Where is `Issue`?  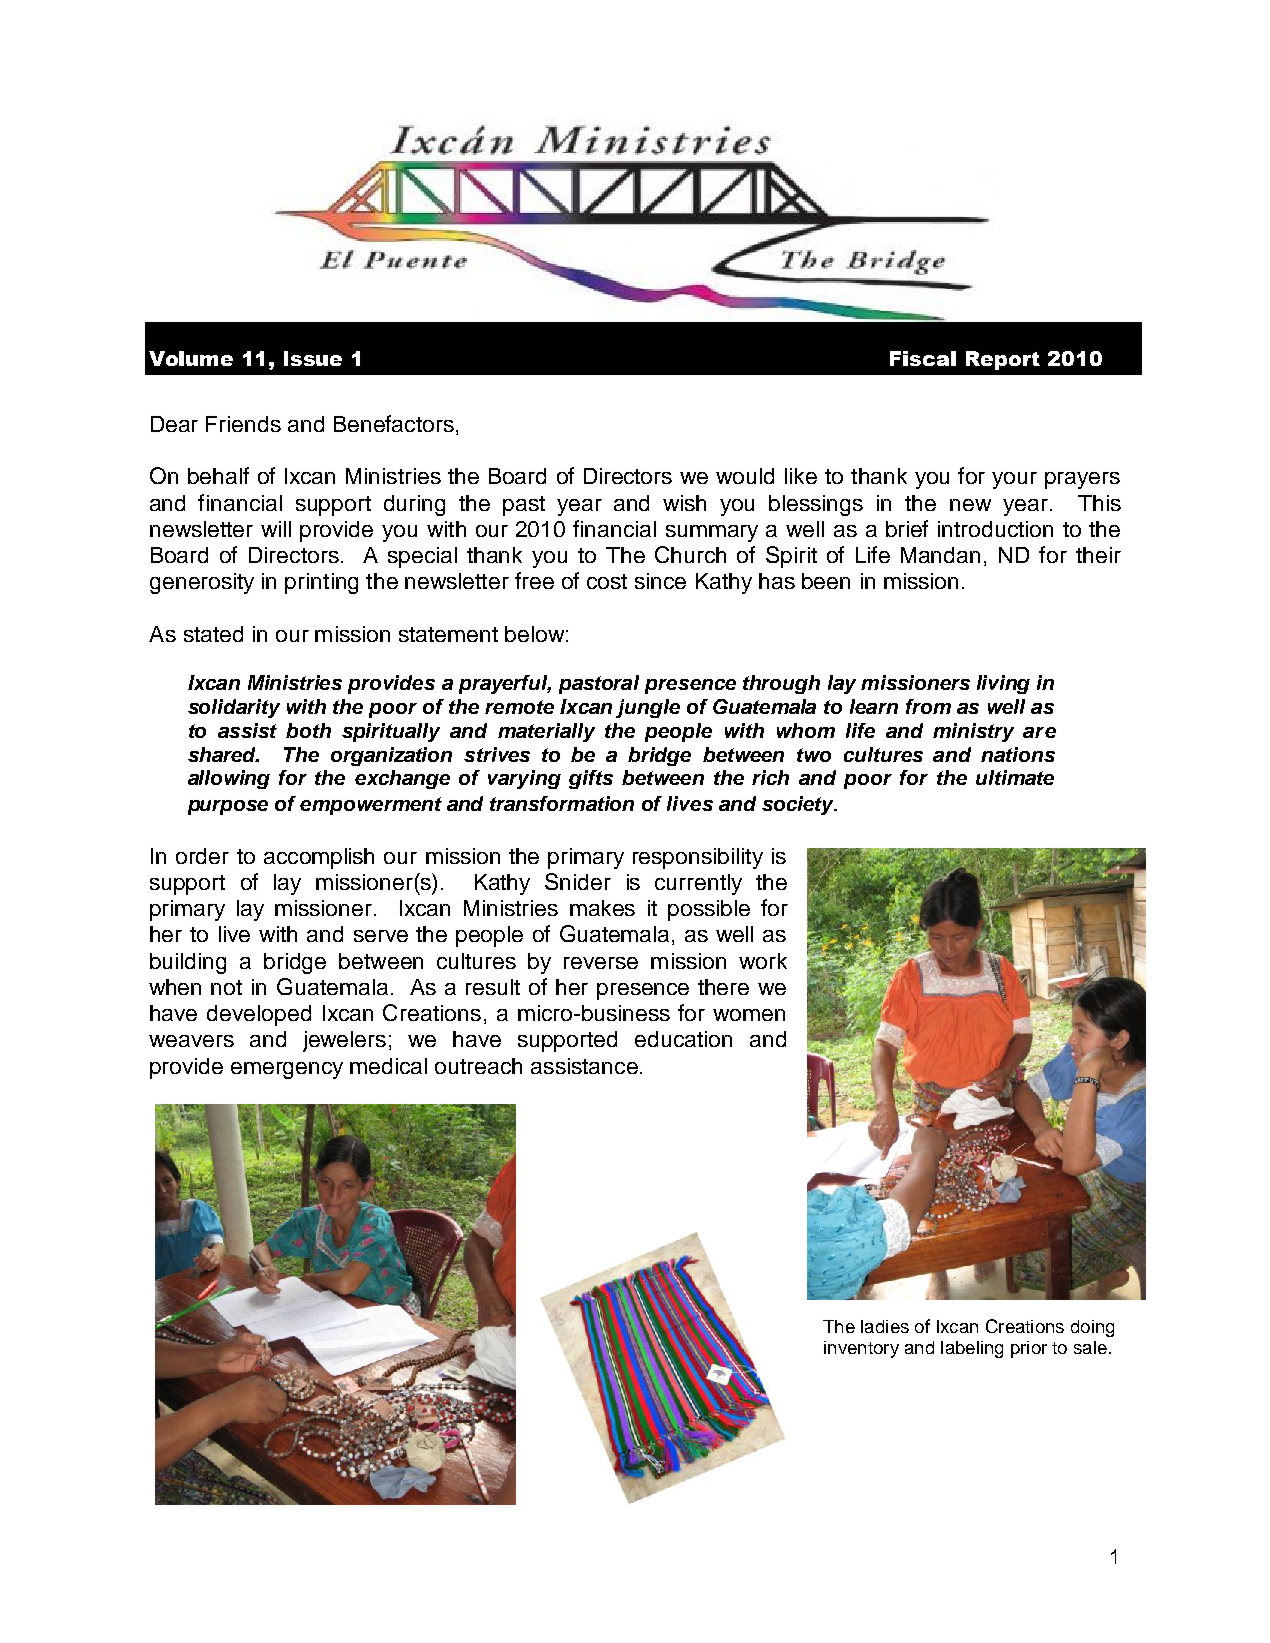
Issue is located at coordinates (313, 358).
